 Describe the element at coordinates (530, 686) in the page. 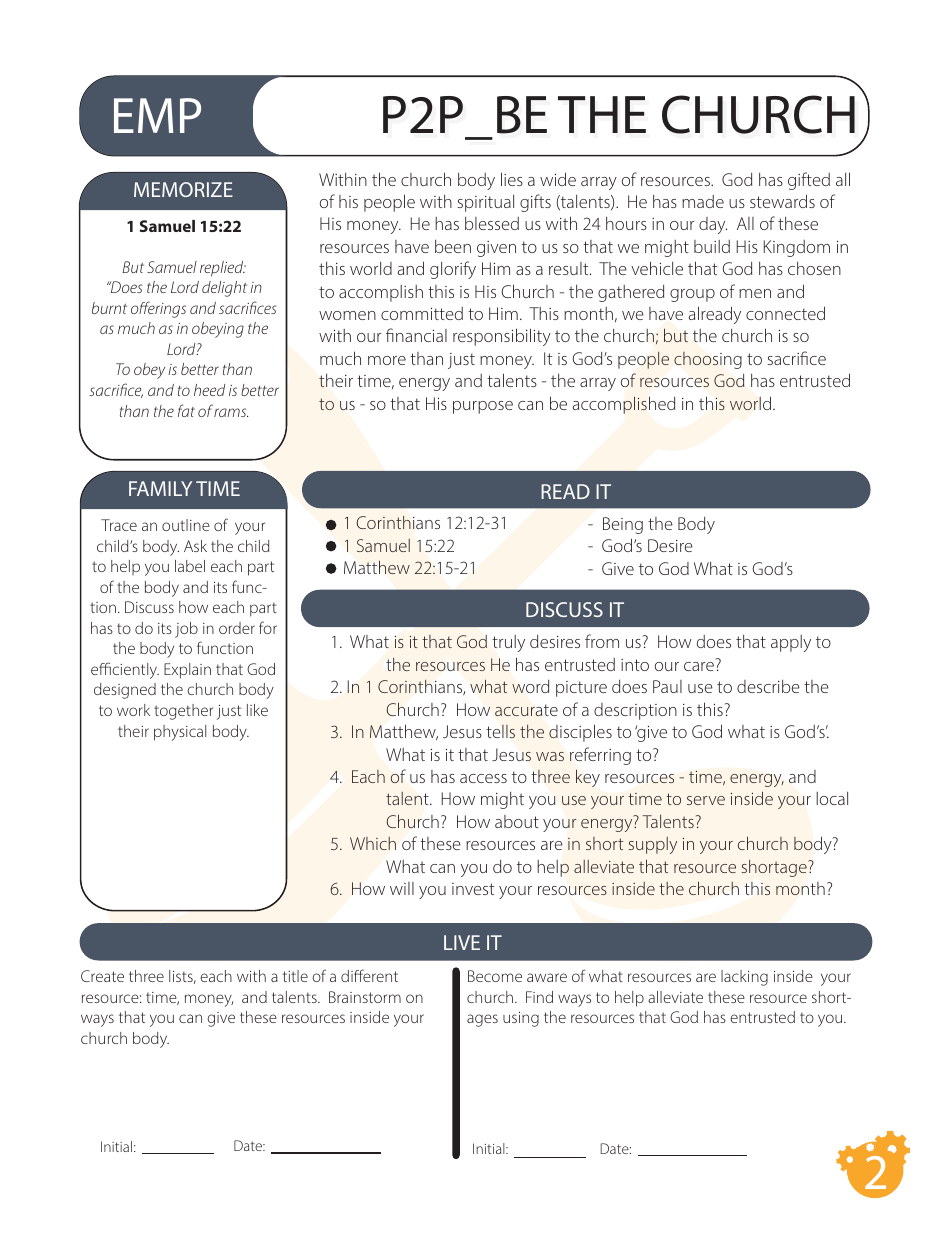

I see `word` at that location.
